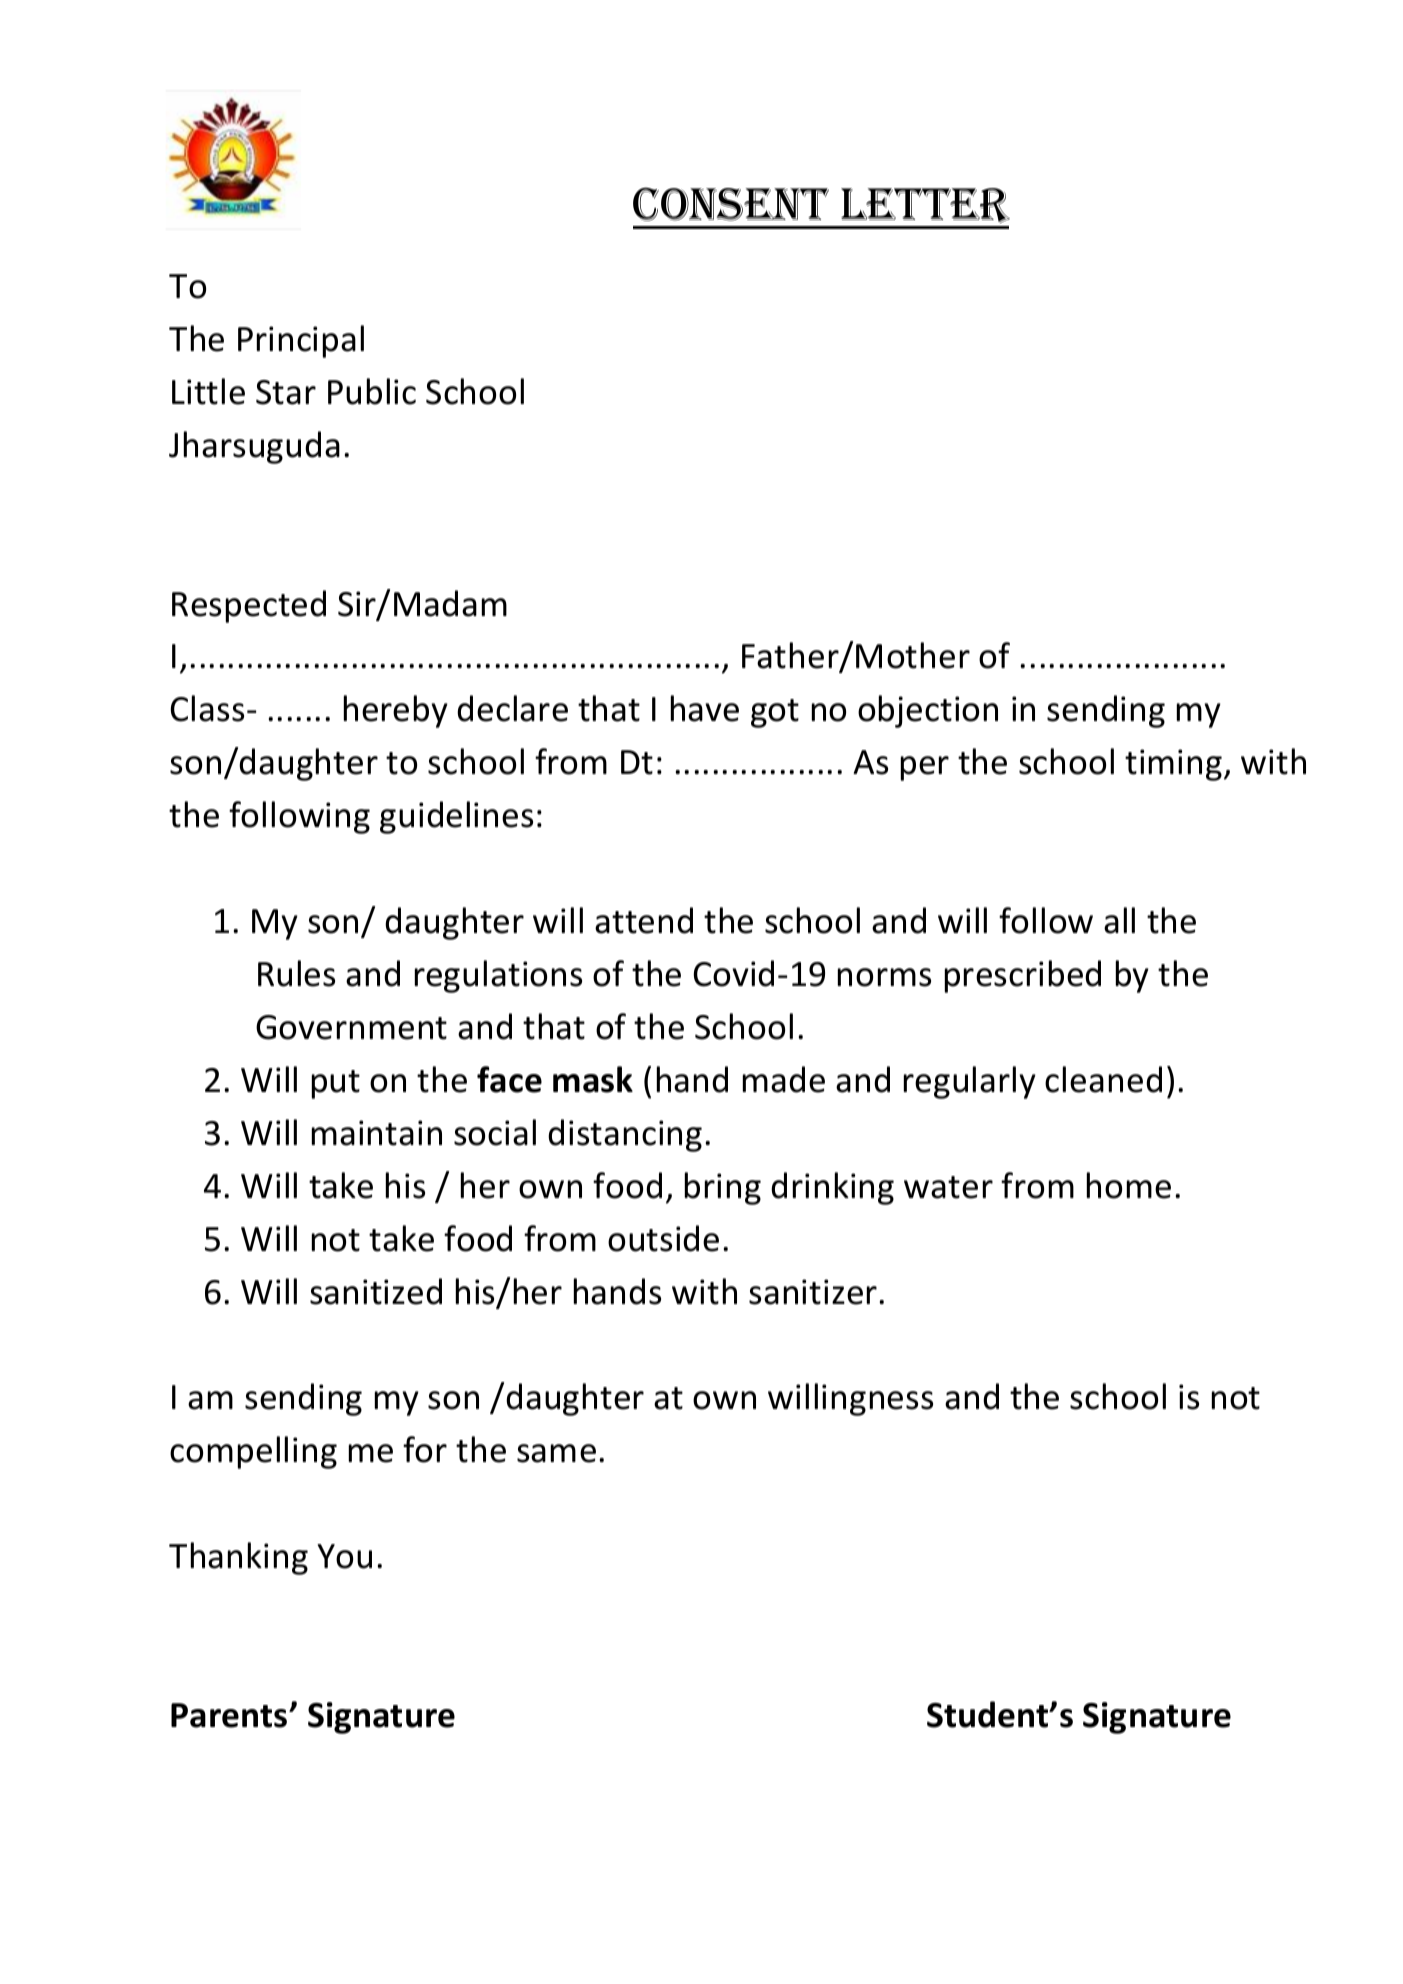 The height and width of the image is (1984, 1403). I want to click on same, so click(556, 1453).
